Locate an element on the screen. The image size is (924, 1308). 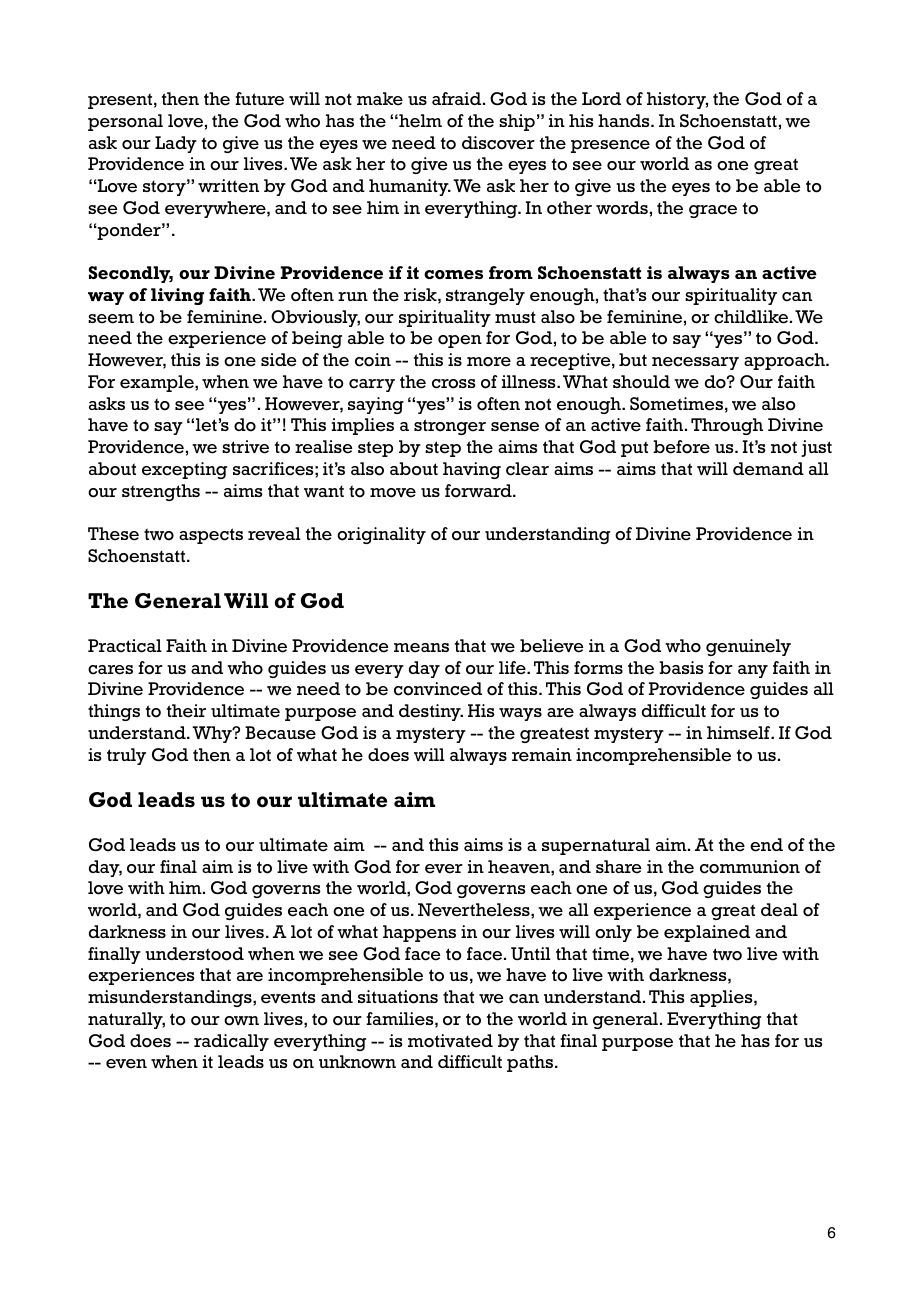
living is located at coordinates (177, 296).
